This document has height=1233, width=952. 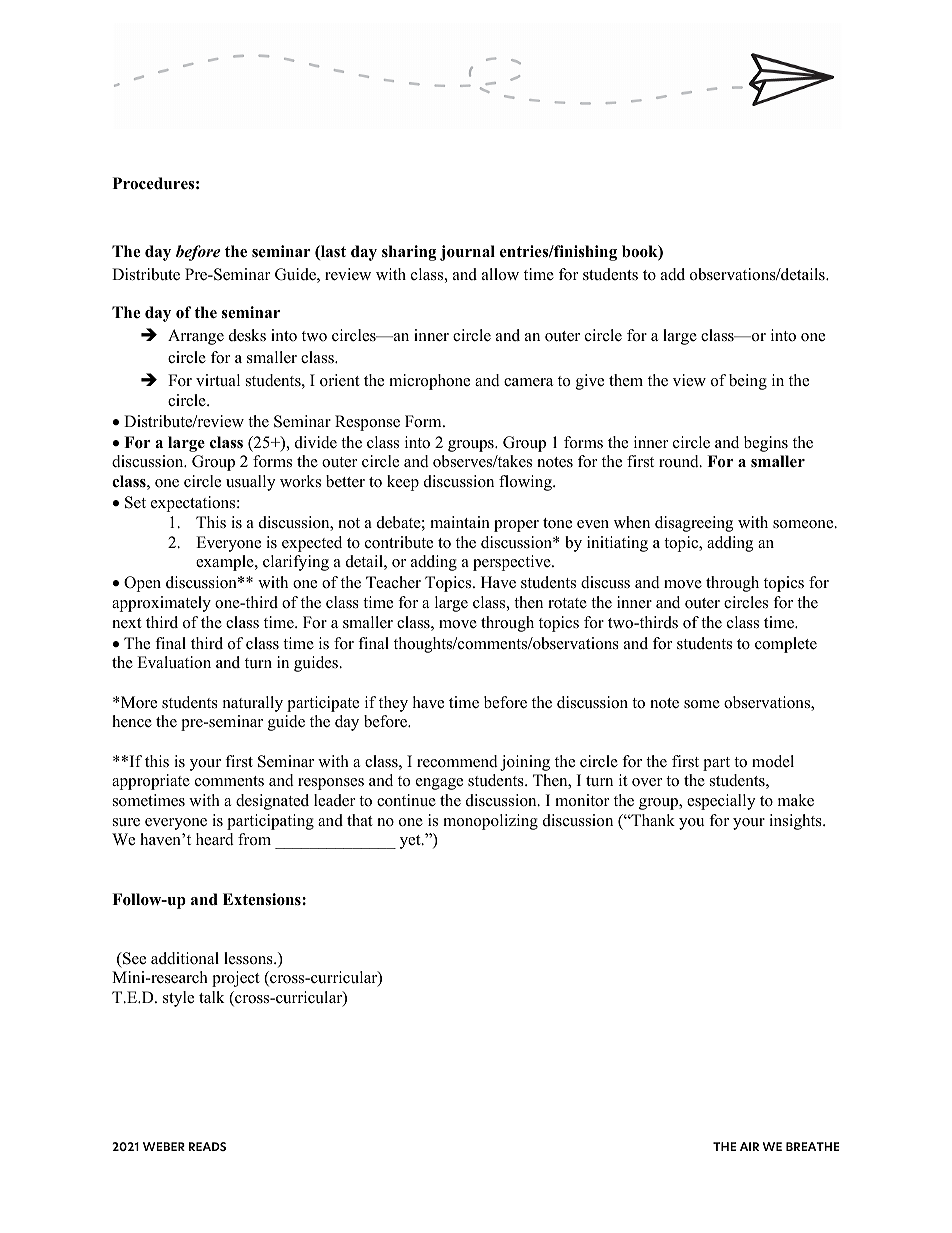 I want to click on READS, so click(x=207, y=1146).
